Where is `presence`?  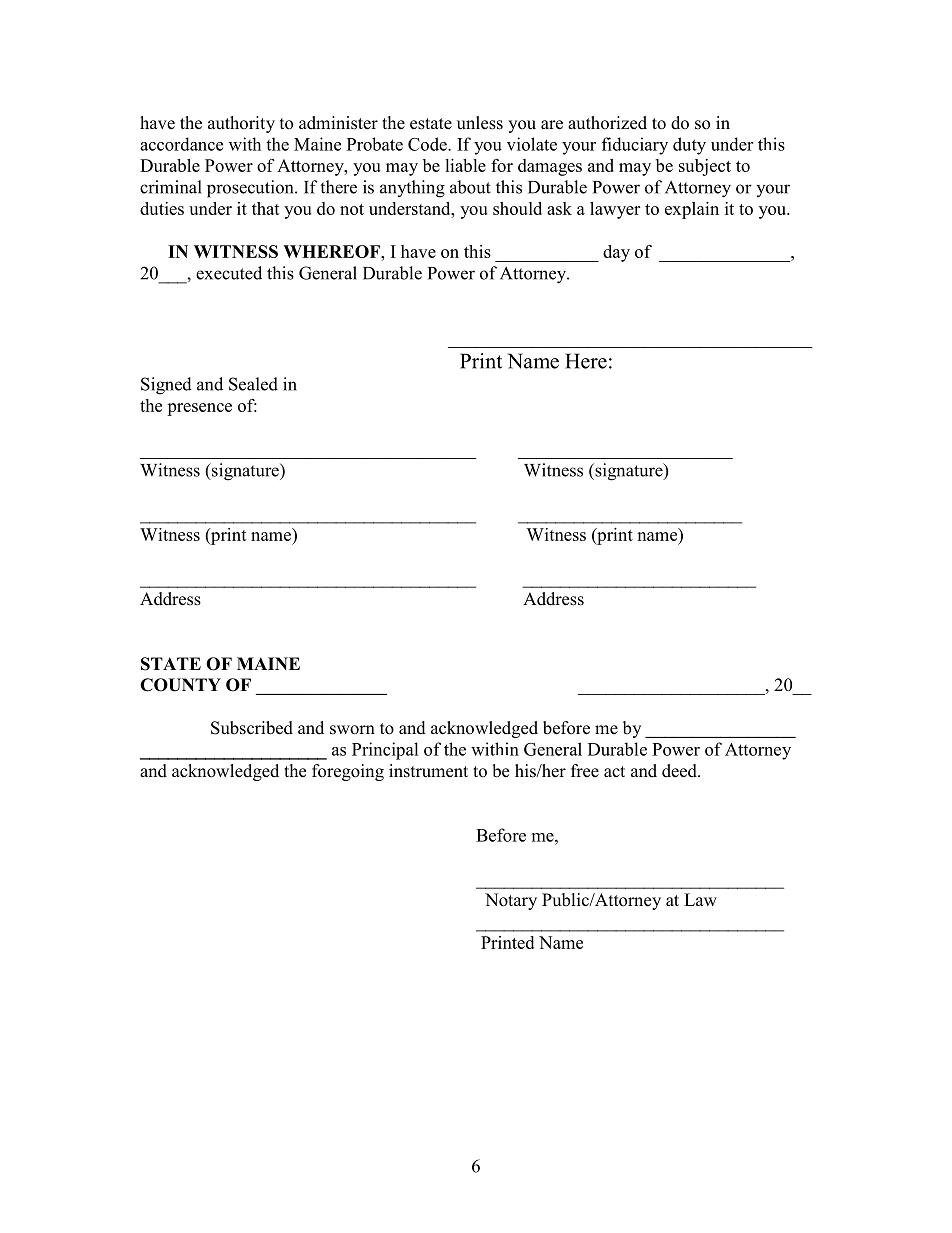
presence is located at coordinates (199, 409).
